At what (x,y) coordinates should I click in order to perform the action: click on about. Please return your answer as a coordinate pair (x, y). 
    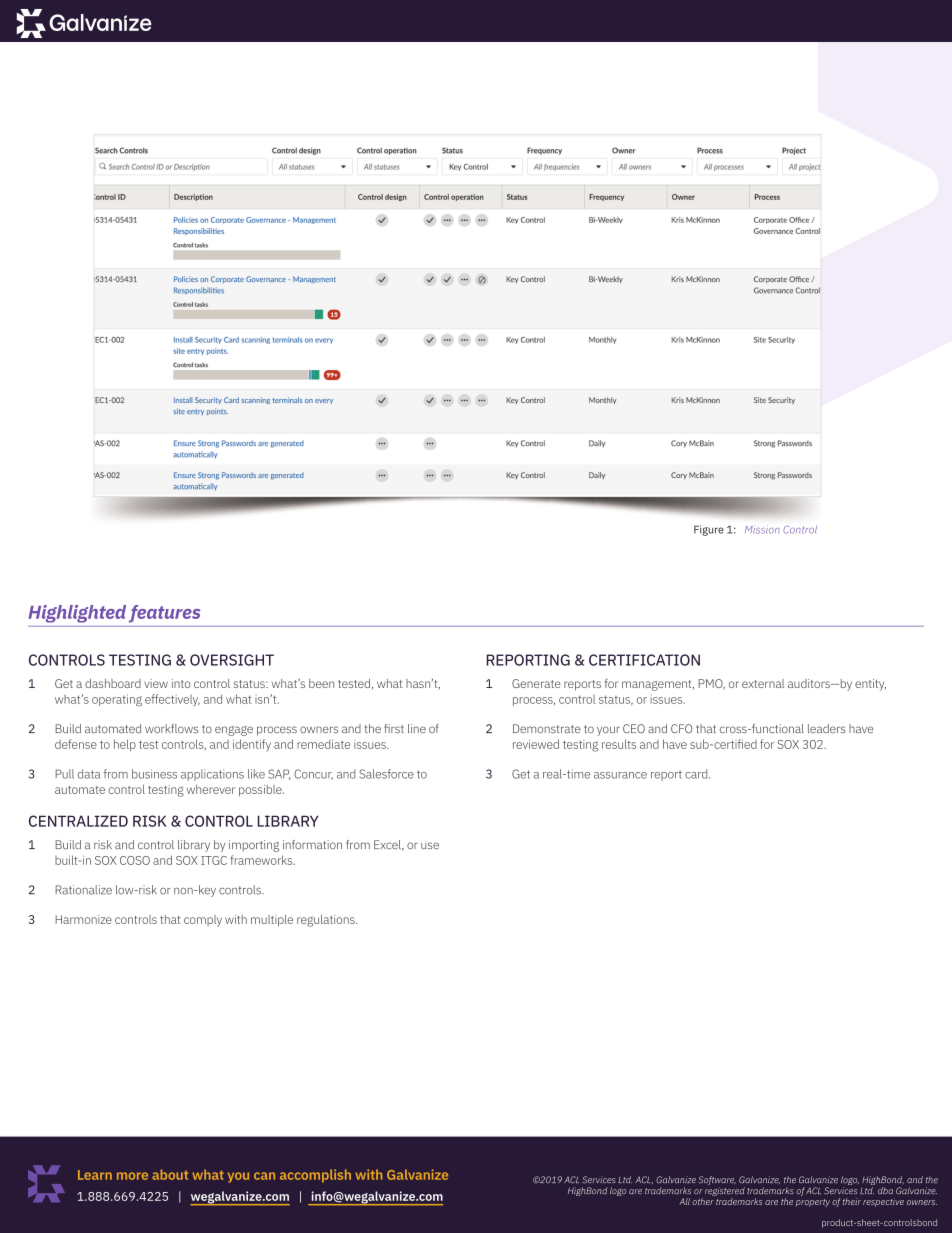
    Looking at the image, I should click on (170, 1174).
